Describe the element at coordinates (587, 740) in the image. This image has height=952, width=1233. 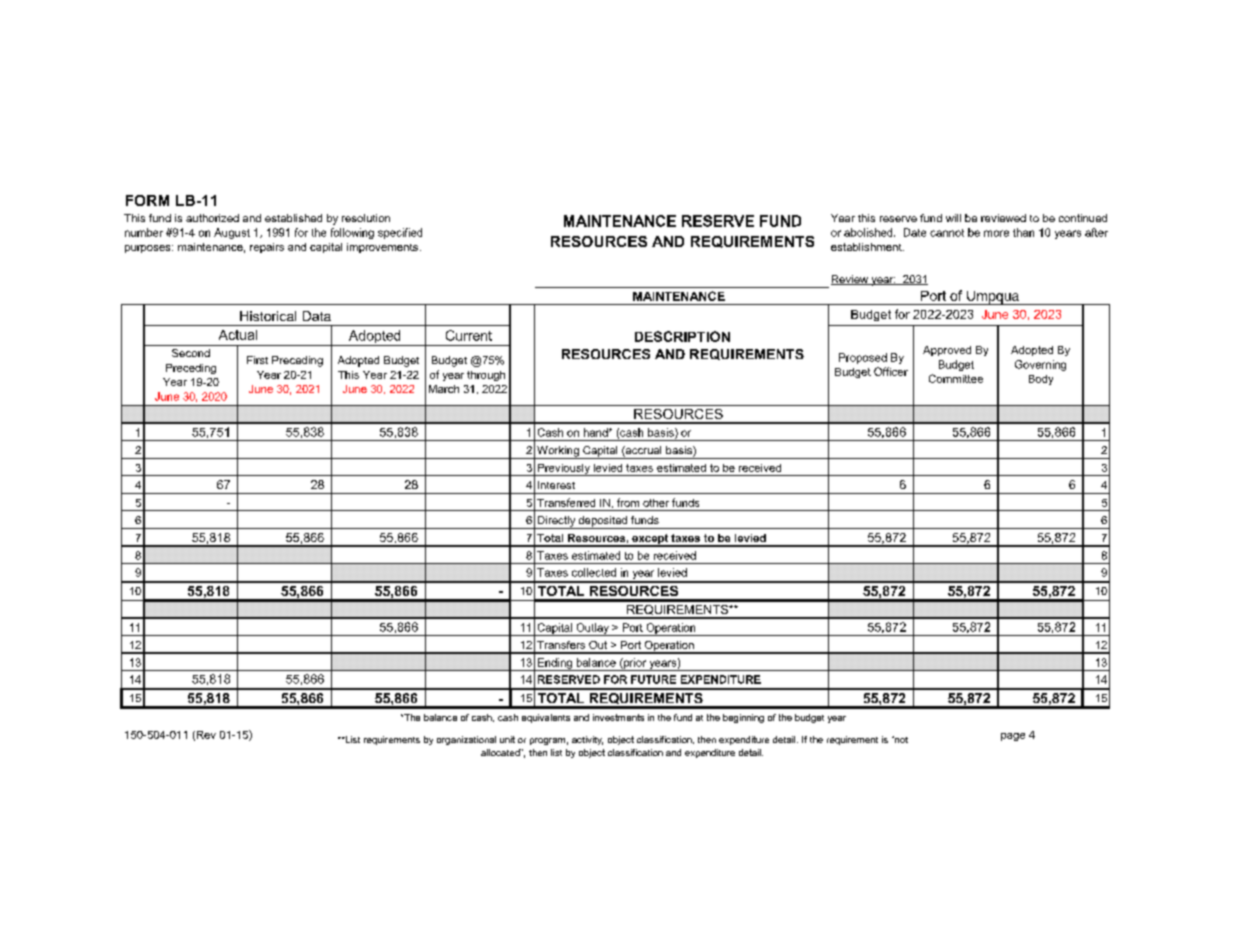
I see `activity` at that location.
